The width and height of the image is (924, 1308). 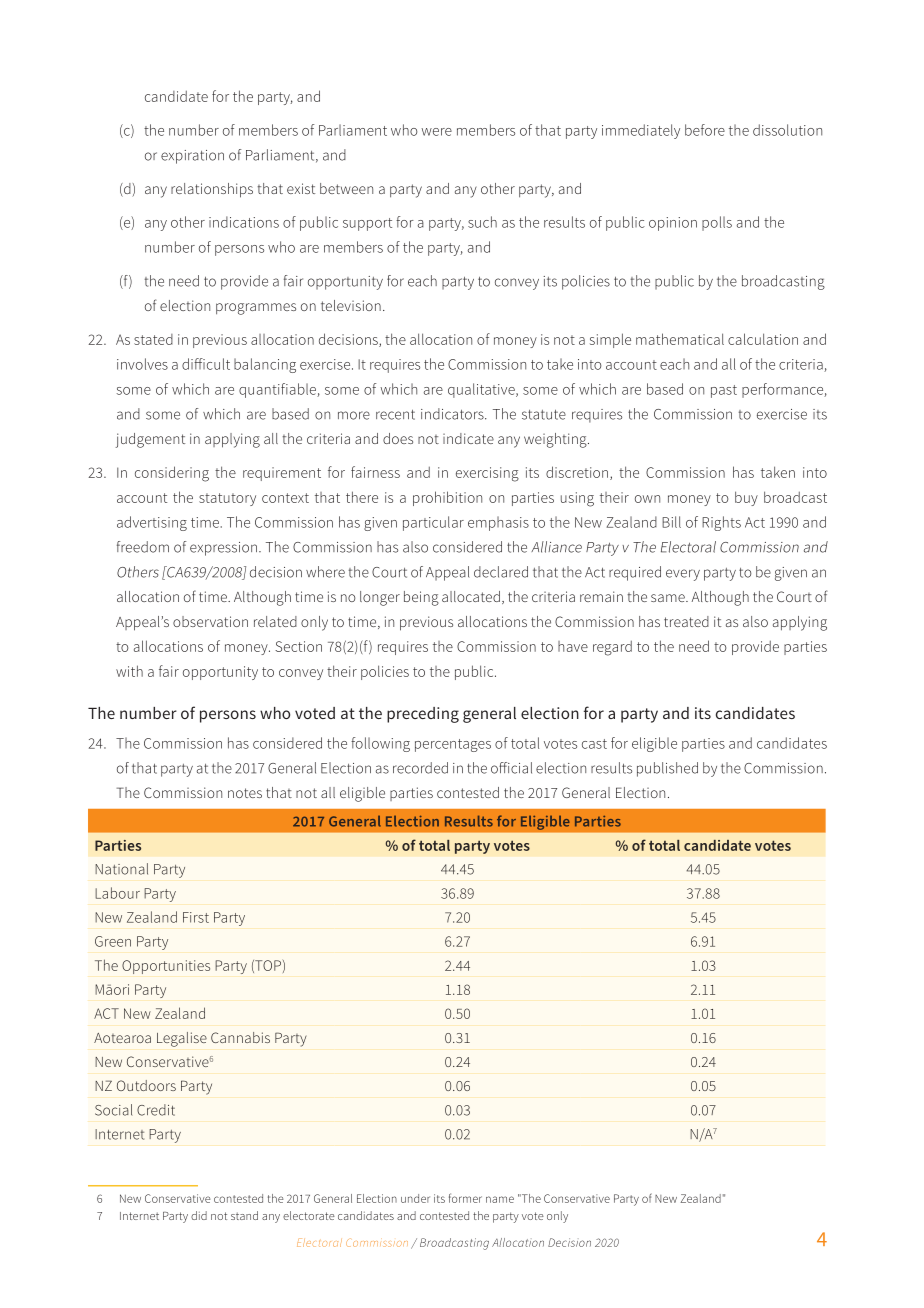 What do you see at coordinates (244, 1215) in the image?
I see `stand` at bounding box center [244, 1215].
